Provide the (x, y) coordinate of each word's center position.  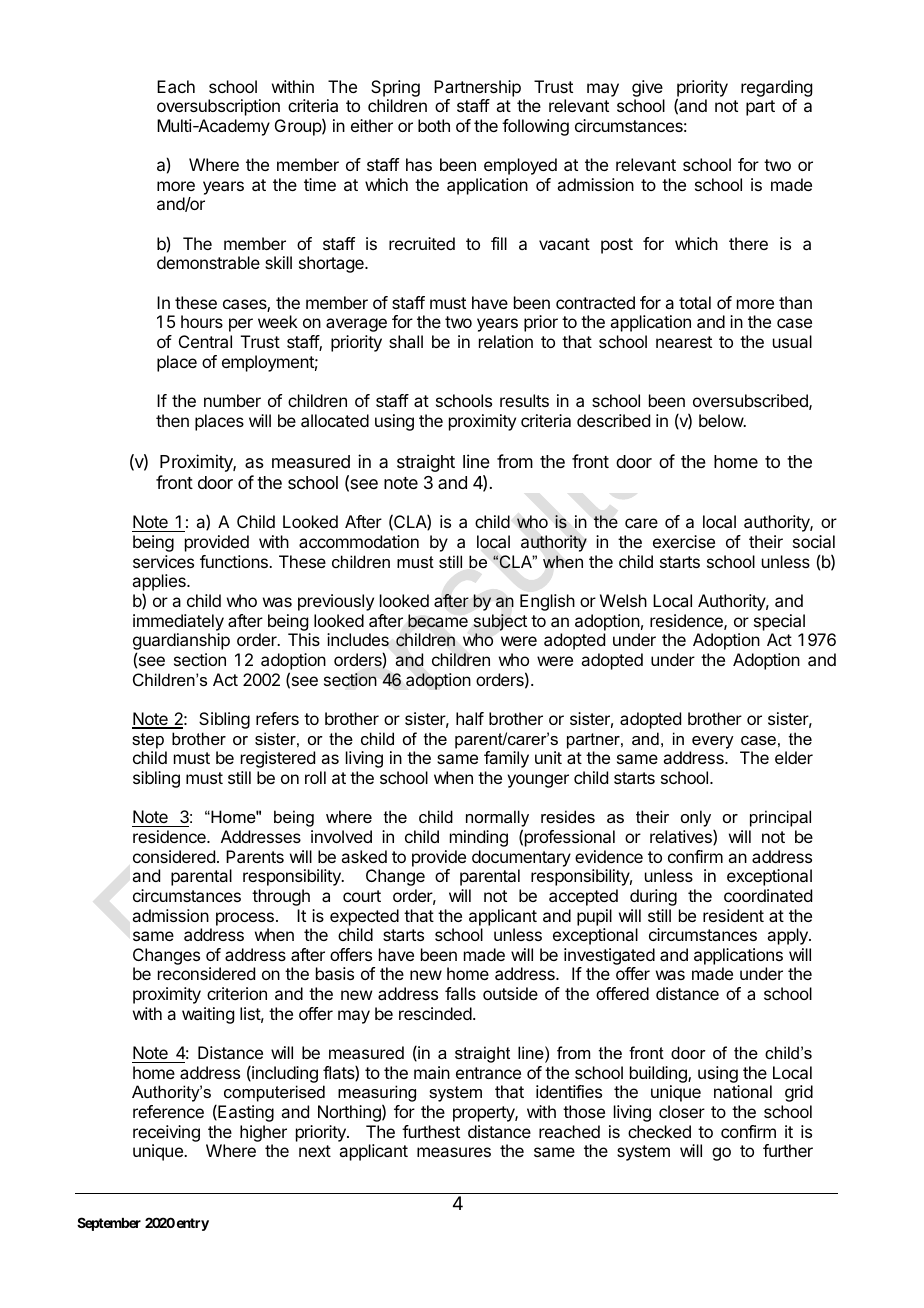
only (696, 818)
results (524, 400)
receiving (166, 1135)
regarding (776, 88)
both (434, 125)
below (722, 420)
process (245, 919)
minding (479, 838)
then (172, 420)
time (320, 184)
